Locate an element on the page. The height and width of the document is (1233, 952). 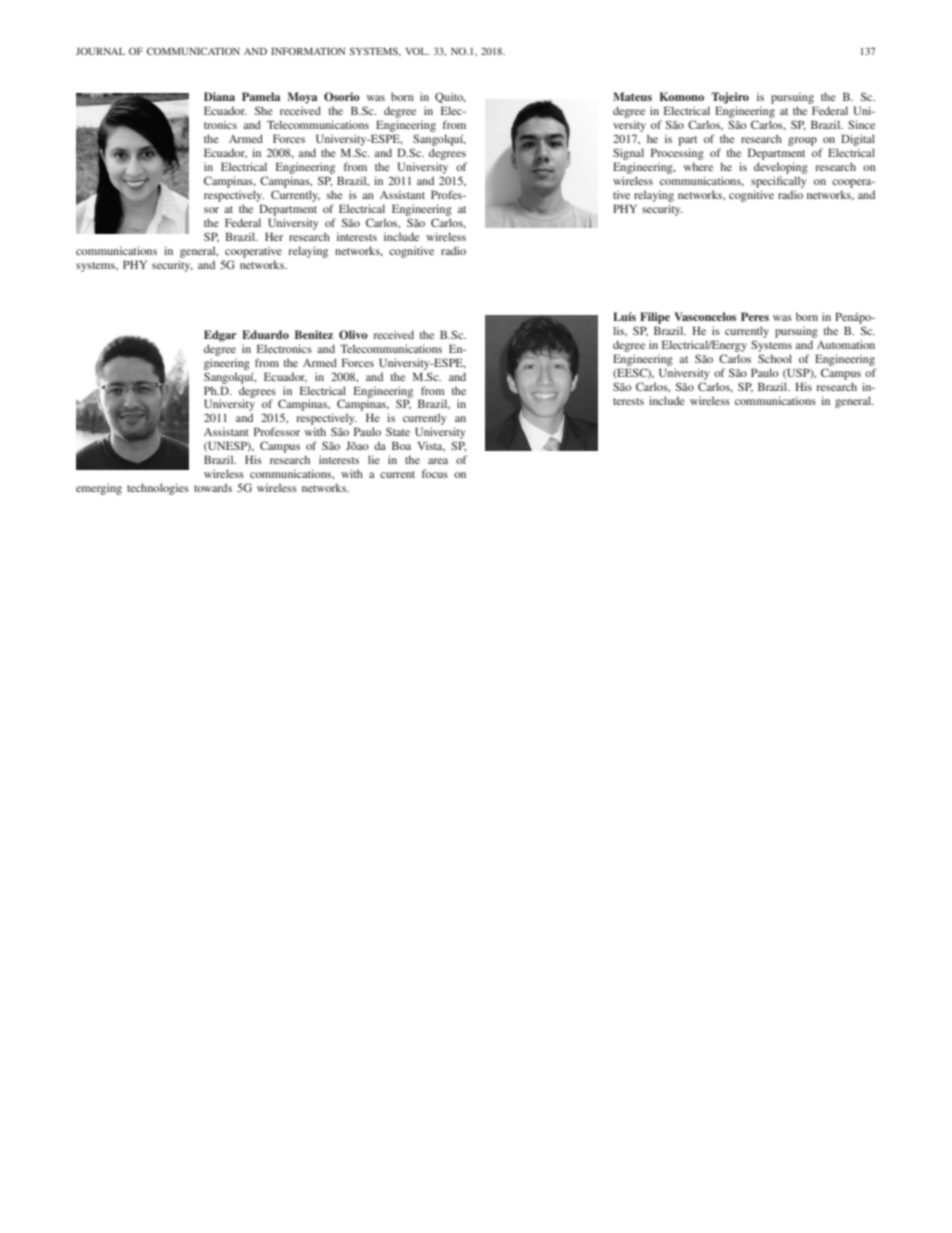
Since is located at coordinates (861, 124).
